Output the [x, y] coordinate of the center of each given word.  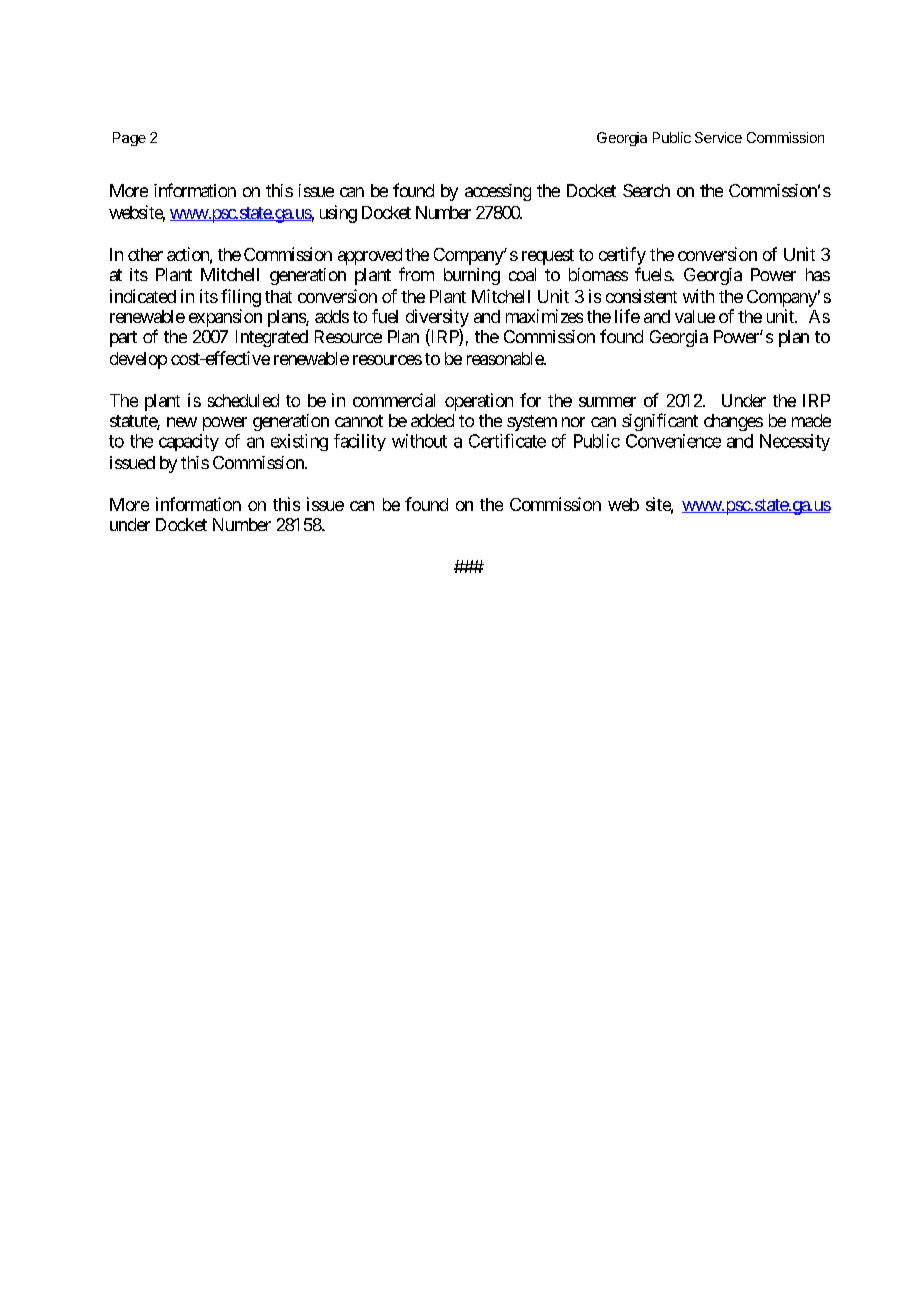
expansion [225, 318]
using [338, 214]
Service [718, 137]
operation [479, 402]
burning [472, 276]
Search [646, 190]
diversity [437, 319]
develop [138, 360]
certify [622, 256]
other [145, 254]
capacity [189, 442]
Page [129, 139]
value [695, 316]
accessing [498, 192]
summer [607, 402]
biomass [598, 274]
